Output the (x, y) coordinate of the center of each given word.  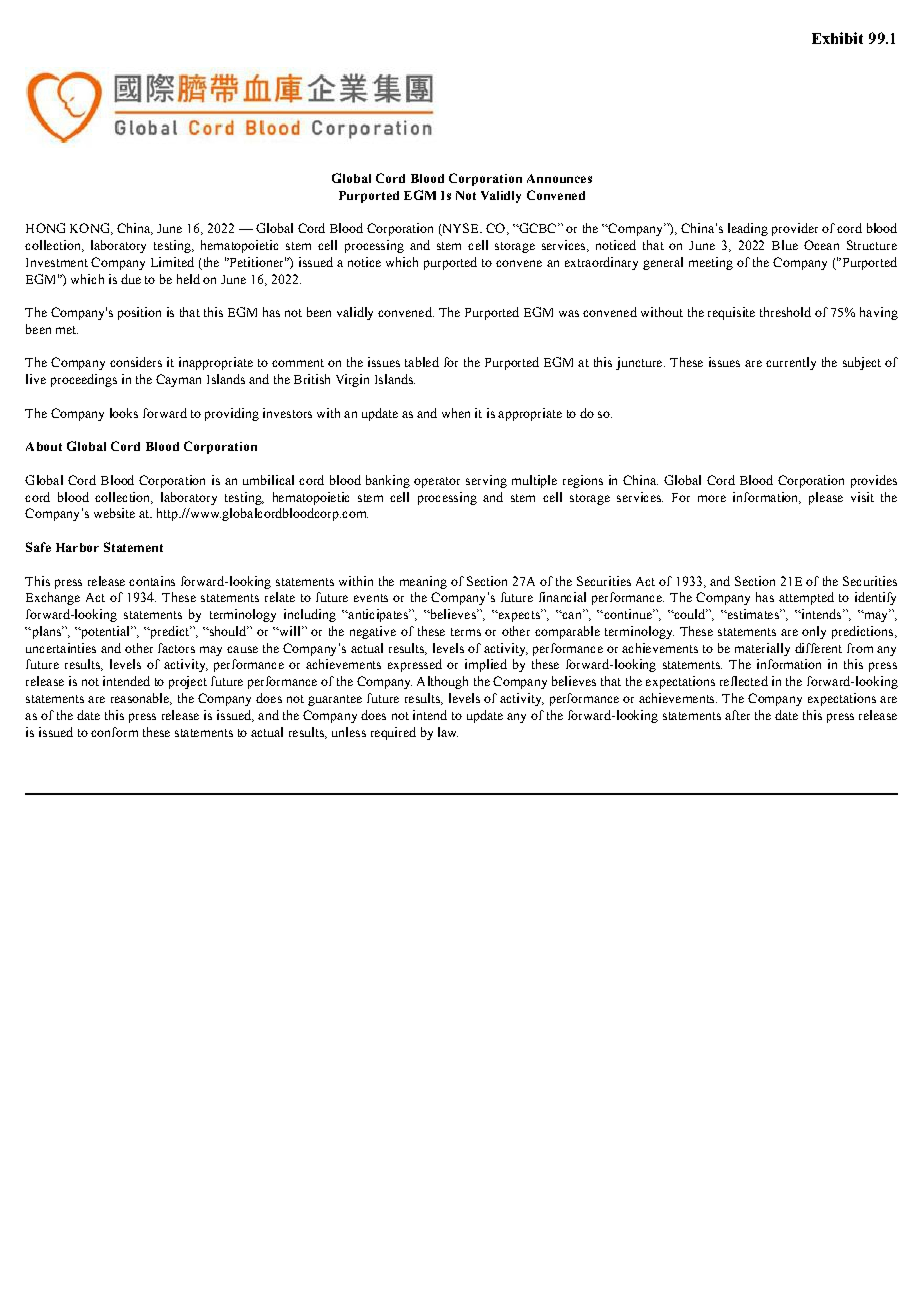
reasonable (141, 699)
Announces (559, 178)
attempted (806, 598)
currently (791, 363)
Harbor (77, 547)
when (456, 413)
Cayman (178, 380)
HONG (45, 228)
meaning (423, 582)
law (448, 732)
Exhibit (837, 38)
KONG (91, 229)
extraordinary (601, 263)
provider (795, 229)
